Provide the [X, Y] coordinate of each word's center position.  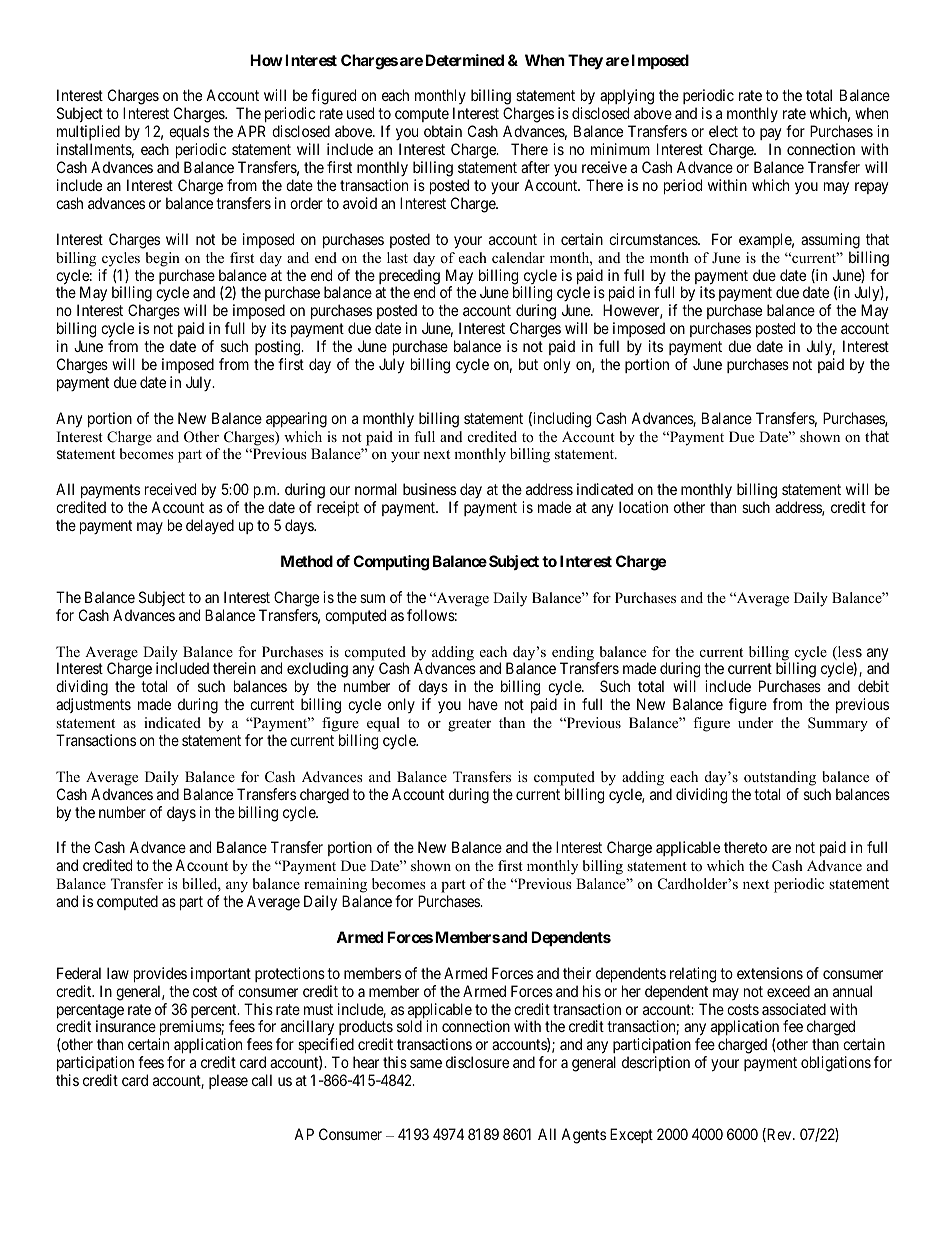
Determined [465, 60]
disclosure [477, 1062]
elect [723, 131]
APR [251, 131]
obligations [836, 1064]
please [228, 1081]
